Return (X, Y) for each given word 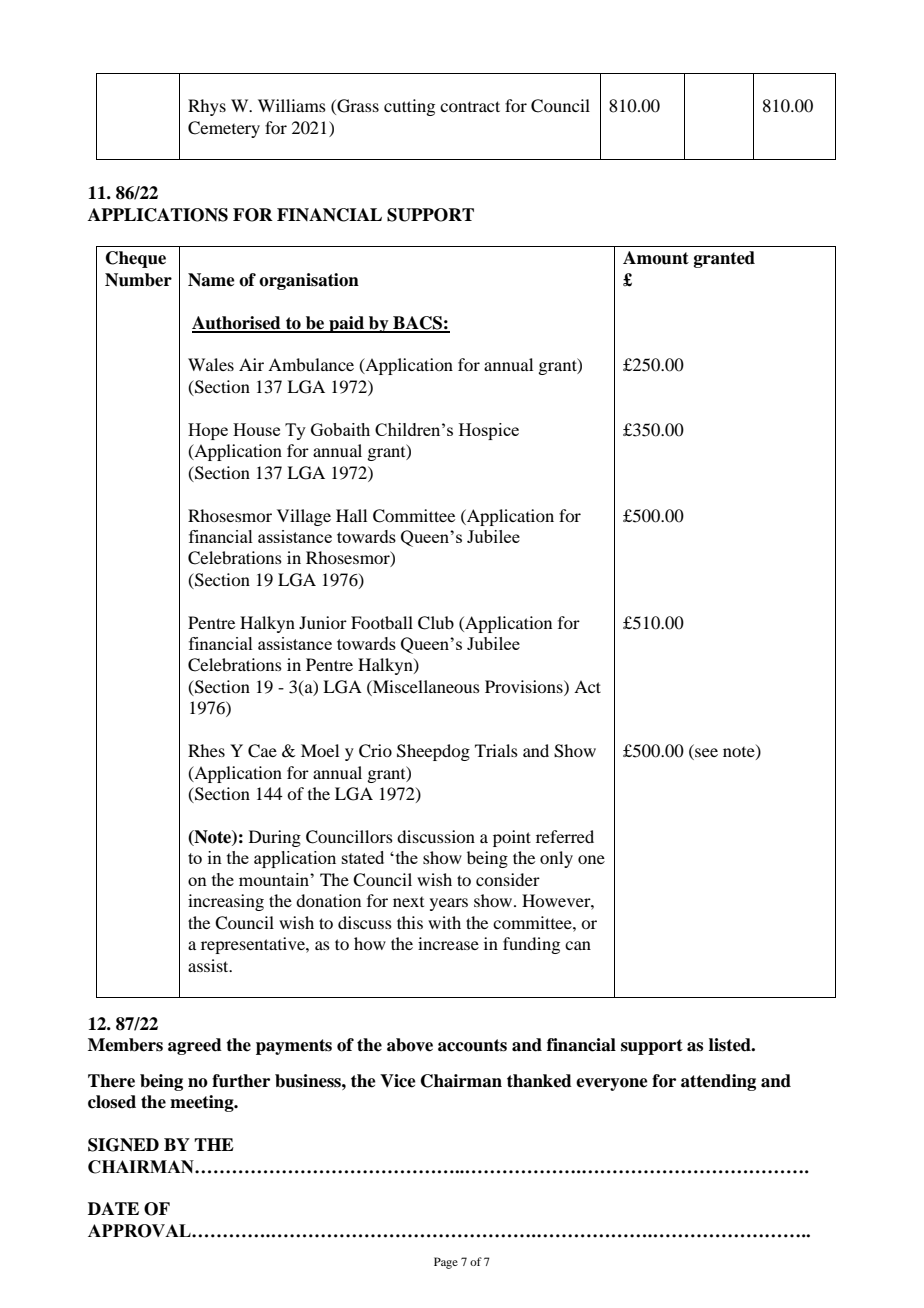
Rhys (207, 107)
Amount (656, 258)
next (408, 902)
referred (565, 836)
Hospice (489, 431)
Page (446, 1263)
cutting (409, 107)
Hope (208, 431)
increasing (226, 902)
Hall (351, 515)
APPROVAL (140, 1231)
